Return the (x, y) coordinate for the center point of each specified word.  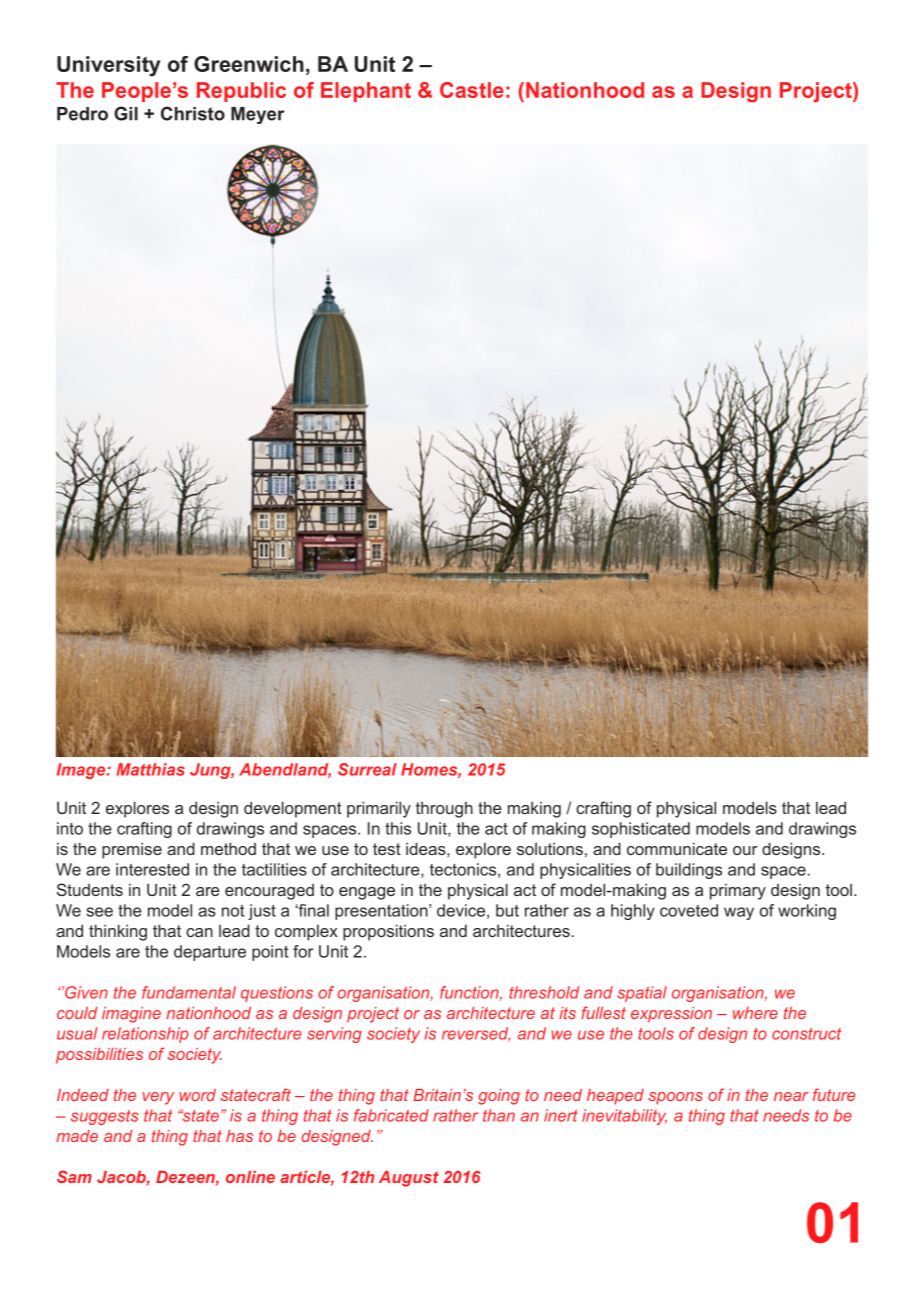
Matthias (150, 769)
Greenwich (249, 64)
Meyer (258, 115)
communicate (677, 848)
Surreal (367, 769)
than (499, 1115)
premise (132, 851)
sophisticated (641, 830)
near (791, 1096)
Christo (193, 113)
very (158, 1098)
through (444, 810)
